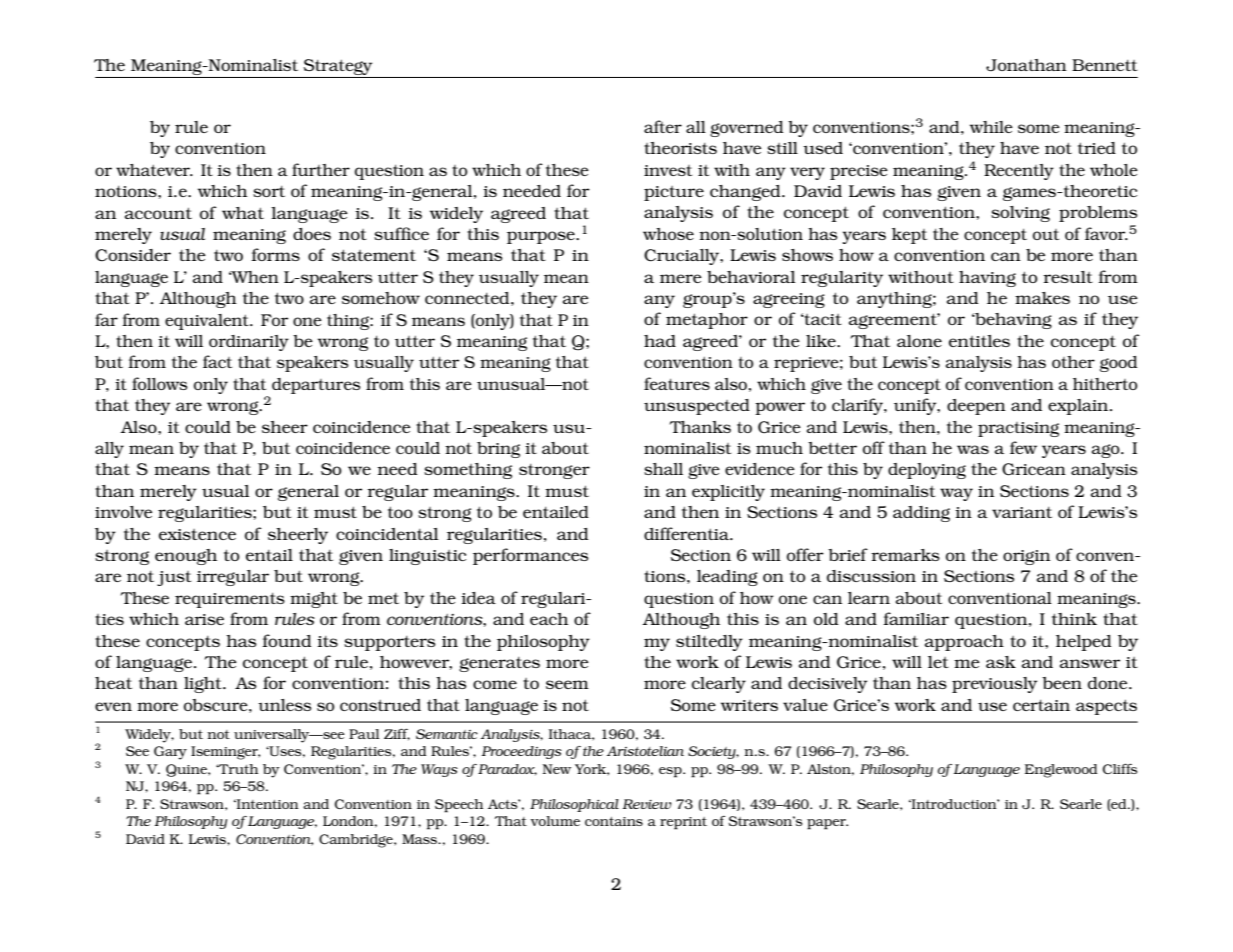 The image size is (1233, 952). I want to click on origin, so click(1027, 557).
